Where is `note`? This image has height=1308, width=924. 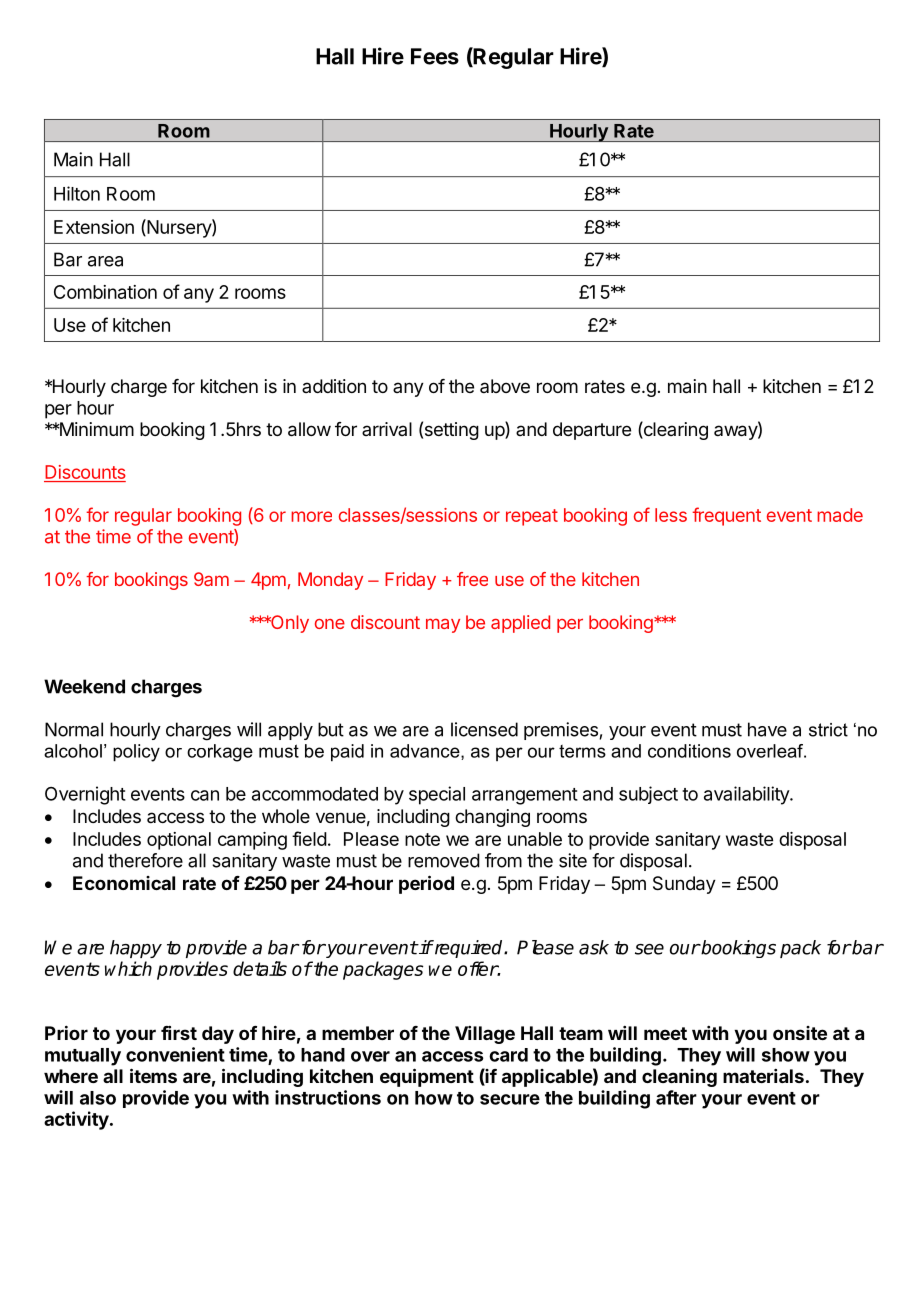 note is located at coordinates (422, 839).
